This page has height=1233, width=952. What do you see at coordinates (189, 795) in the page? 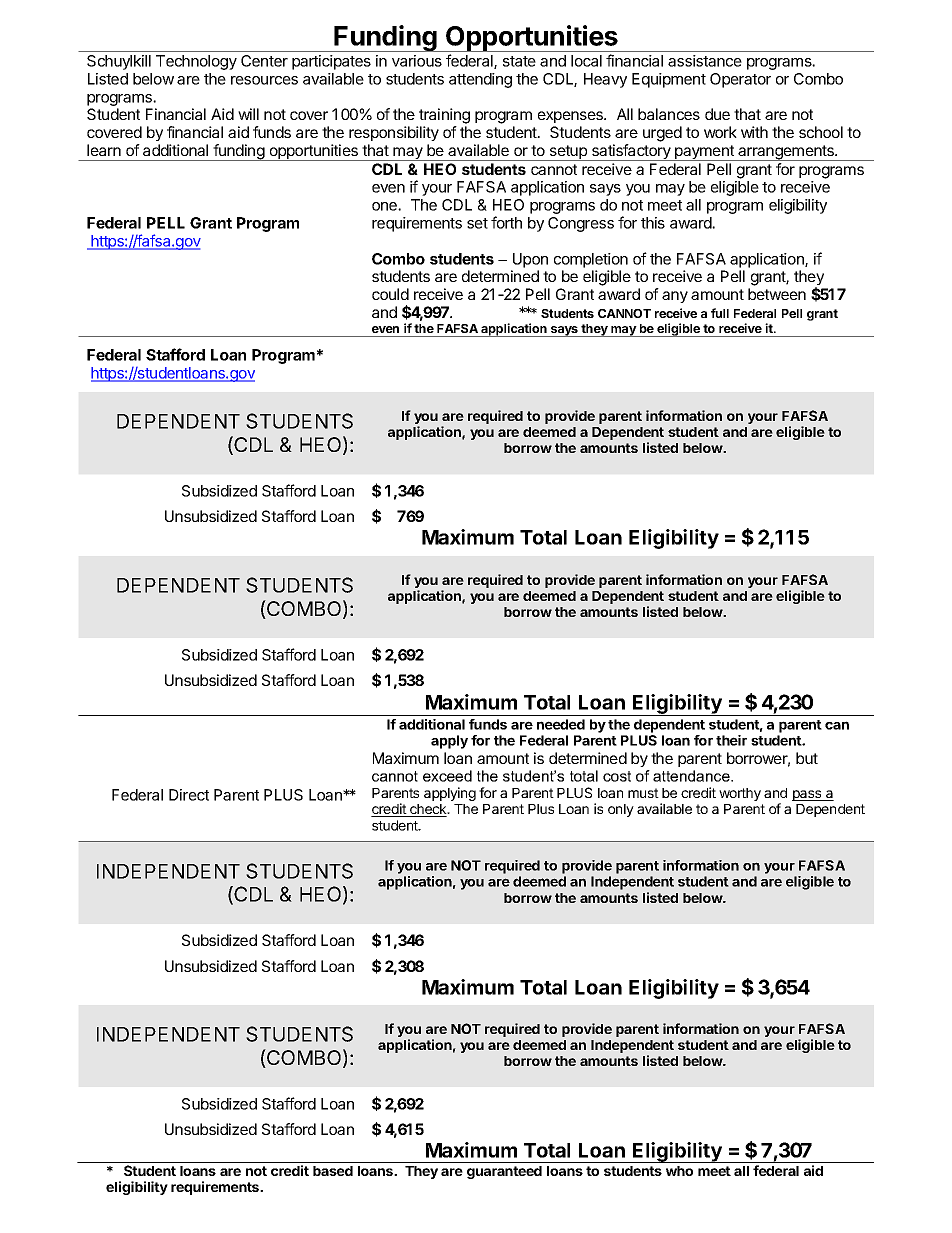
I see `Direct` at bounding box center [189, 795].
